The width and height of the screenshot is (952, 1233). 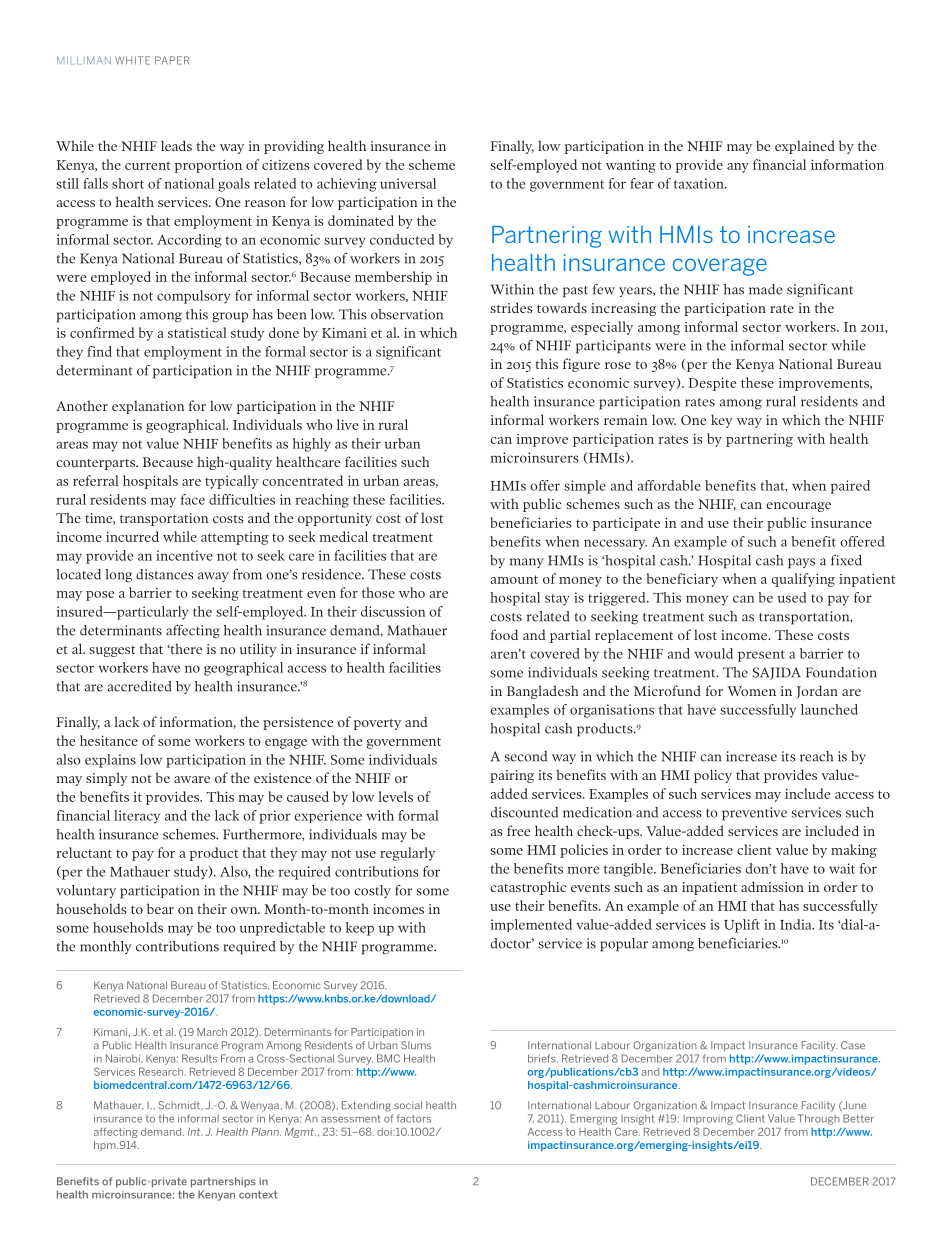 I want to click on present, so click(x=761, y=656).
